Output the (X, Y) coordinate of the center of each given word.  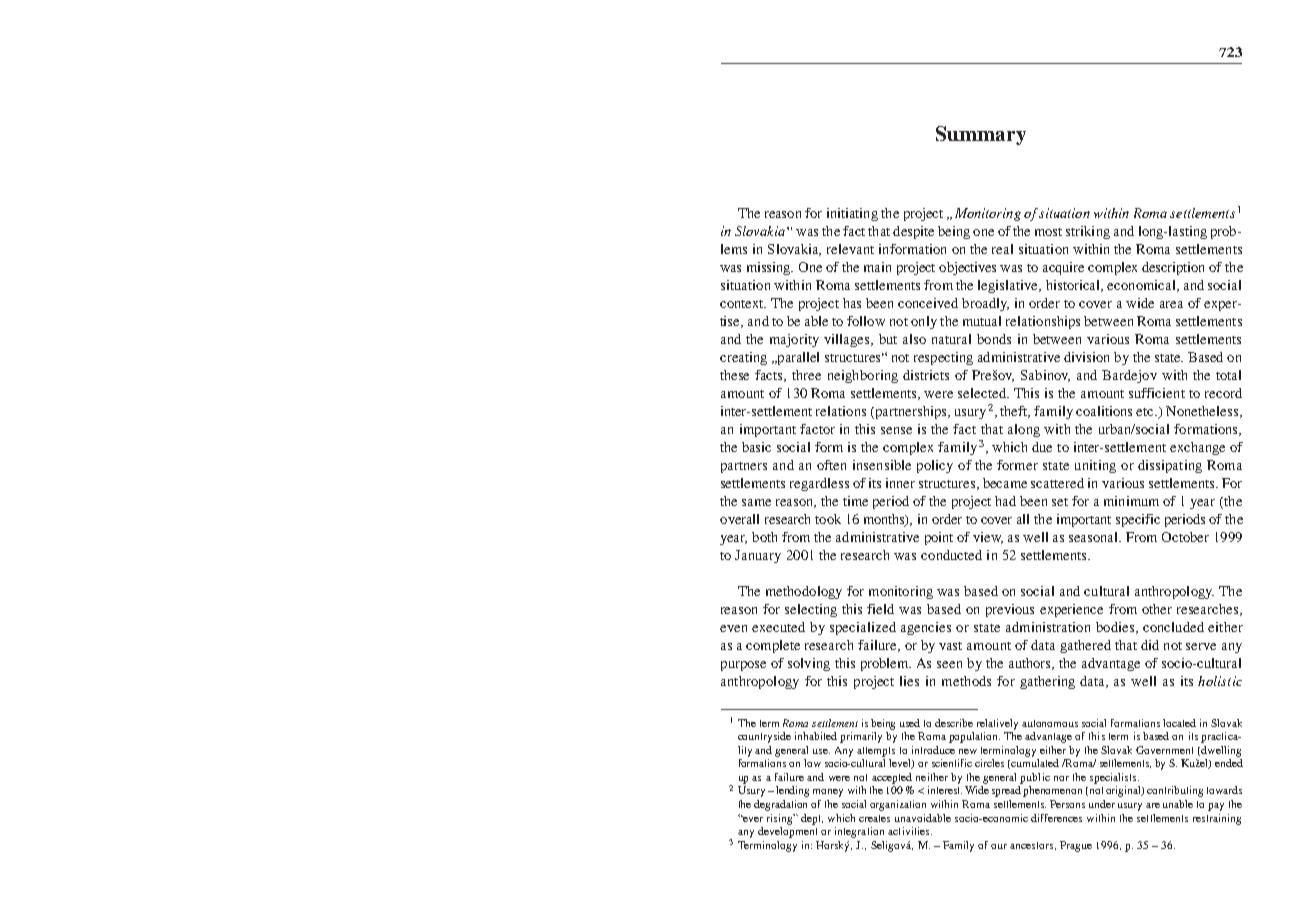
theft (1015, 412)
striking (1088, 232)
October (1185, 537)
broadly (985, 304)
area (1171, 304)
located (1179, 723)
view (988, 538)
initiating (852, 214)
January (758, 556)
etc (1146, 412)
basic (756, 447)
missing (770, 268)
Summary (981, 135)
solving (809, 664)
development (787, 832)
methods (966, 681)
